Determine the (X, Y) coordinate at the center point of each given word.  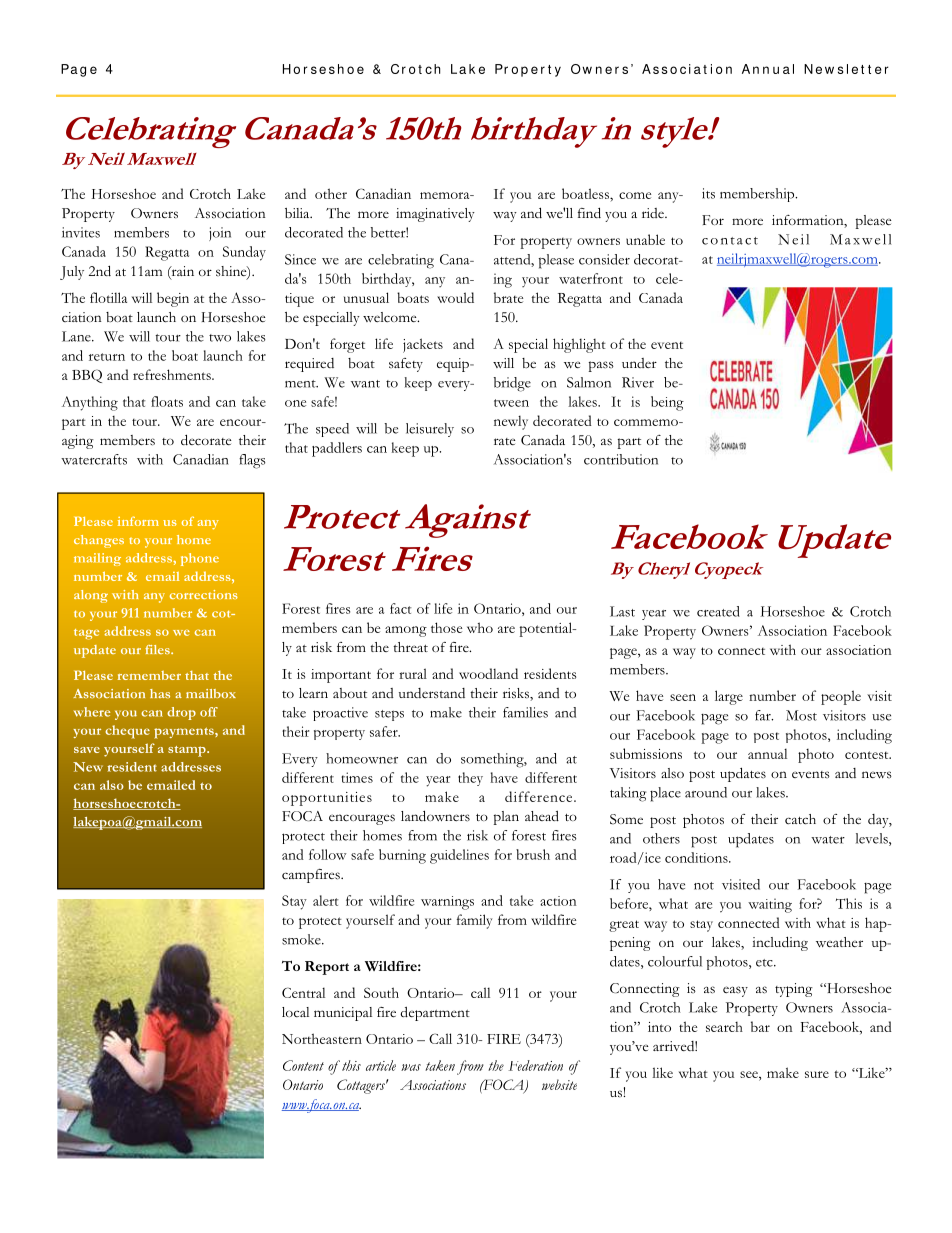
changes (99, 541)
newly (511, 422)
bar (760, 1026)
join (220, 234)
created (718, 611)
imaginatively (435, 215)
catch (800, 819)
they (470, 779)
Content (303, 1065)
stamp (188, 751)
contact (730, 241)
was (411, 1067)
